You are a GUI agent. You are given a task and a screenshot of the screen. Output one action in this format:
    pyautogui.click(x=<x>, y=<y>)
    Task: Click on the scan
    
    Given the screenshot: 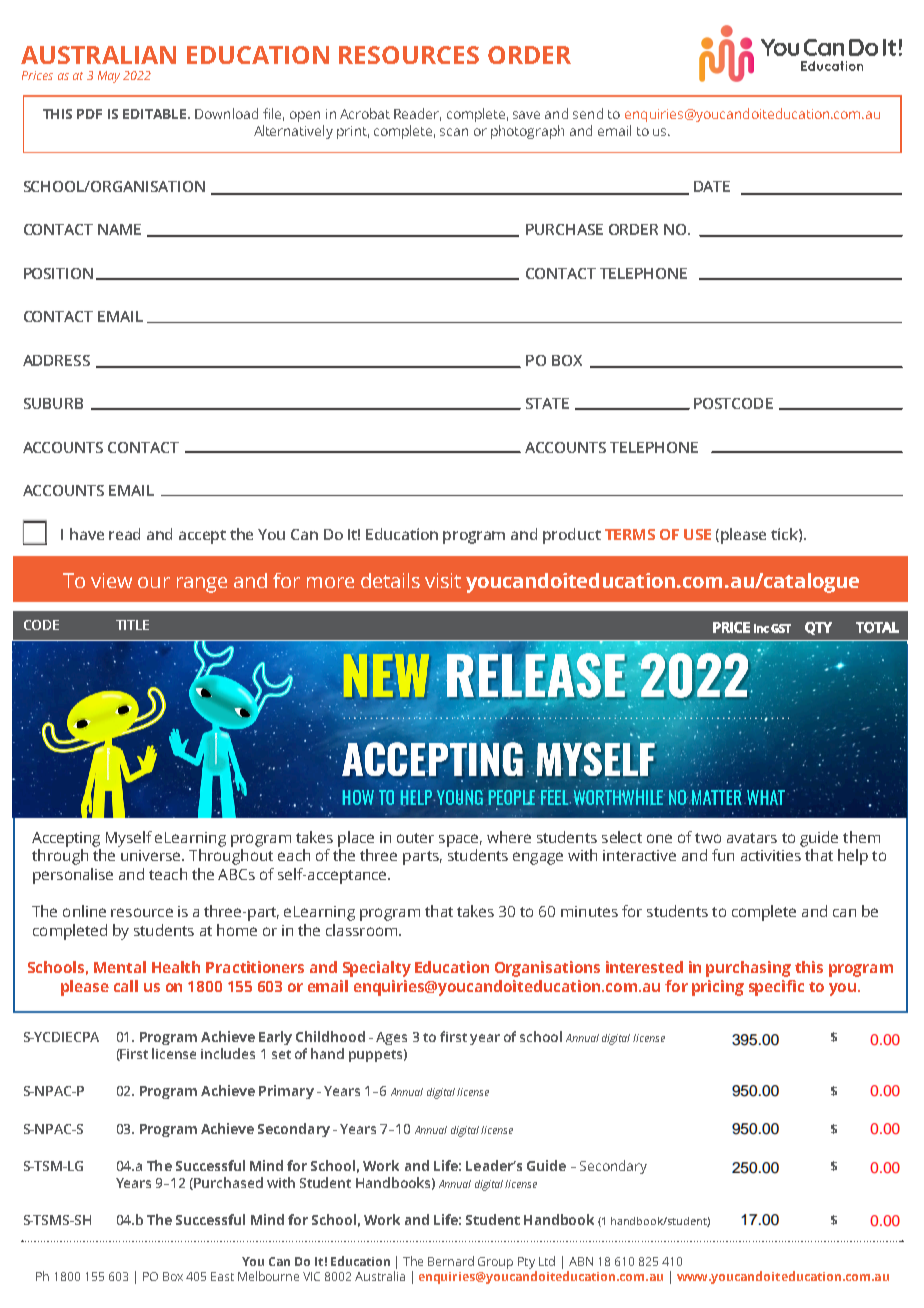 What is the action you would take?
    pyautogui.click(x=454, y=132)
